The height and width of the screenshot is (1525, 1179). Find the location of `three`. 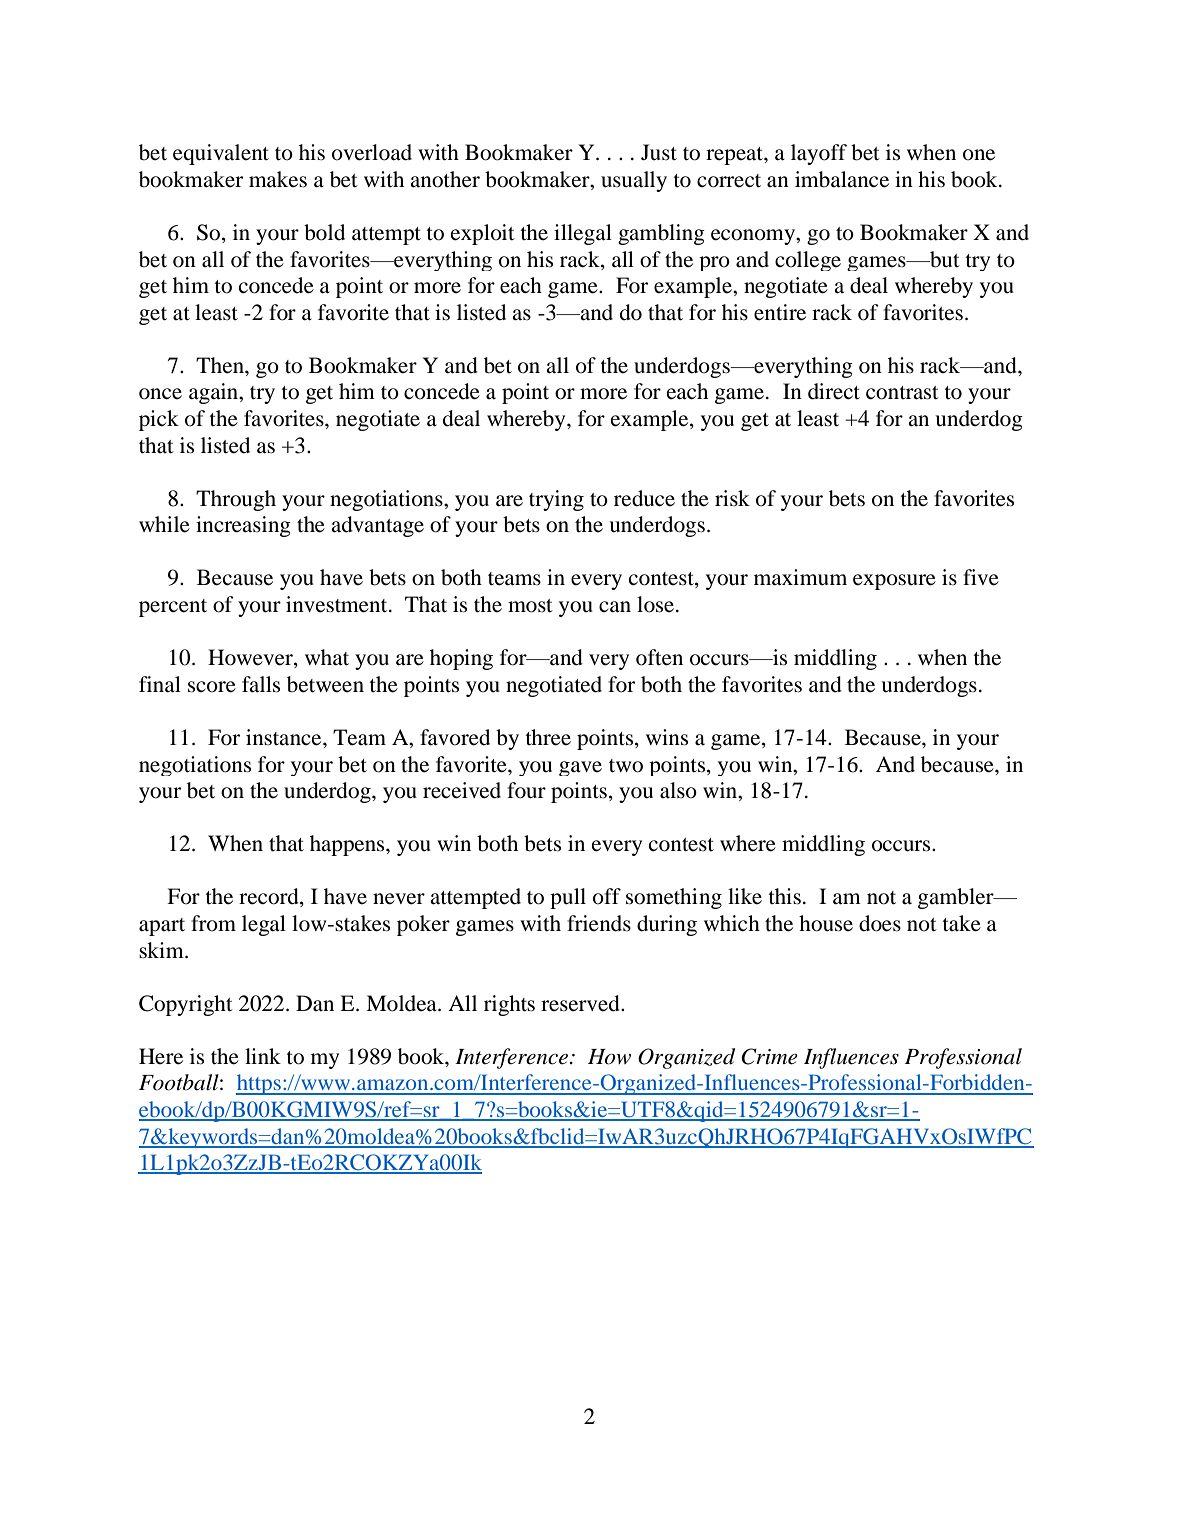

three is located at coordinates (548, 737).
